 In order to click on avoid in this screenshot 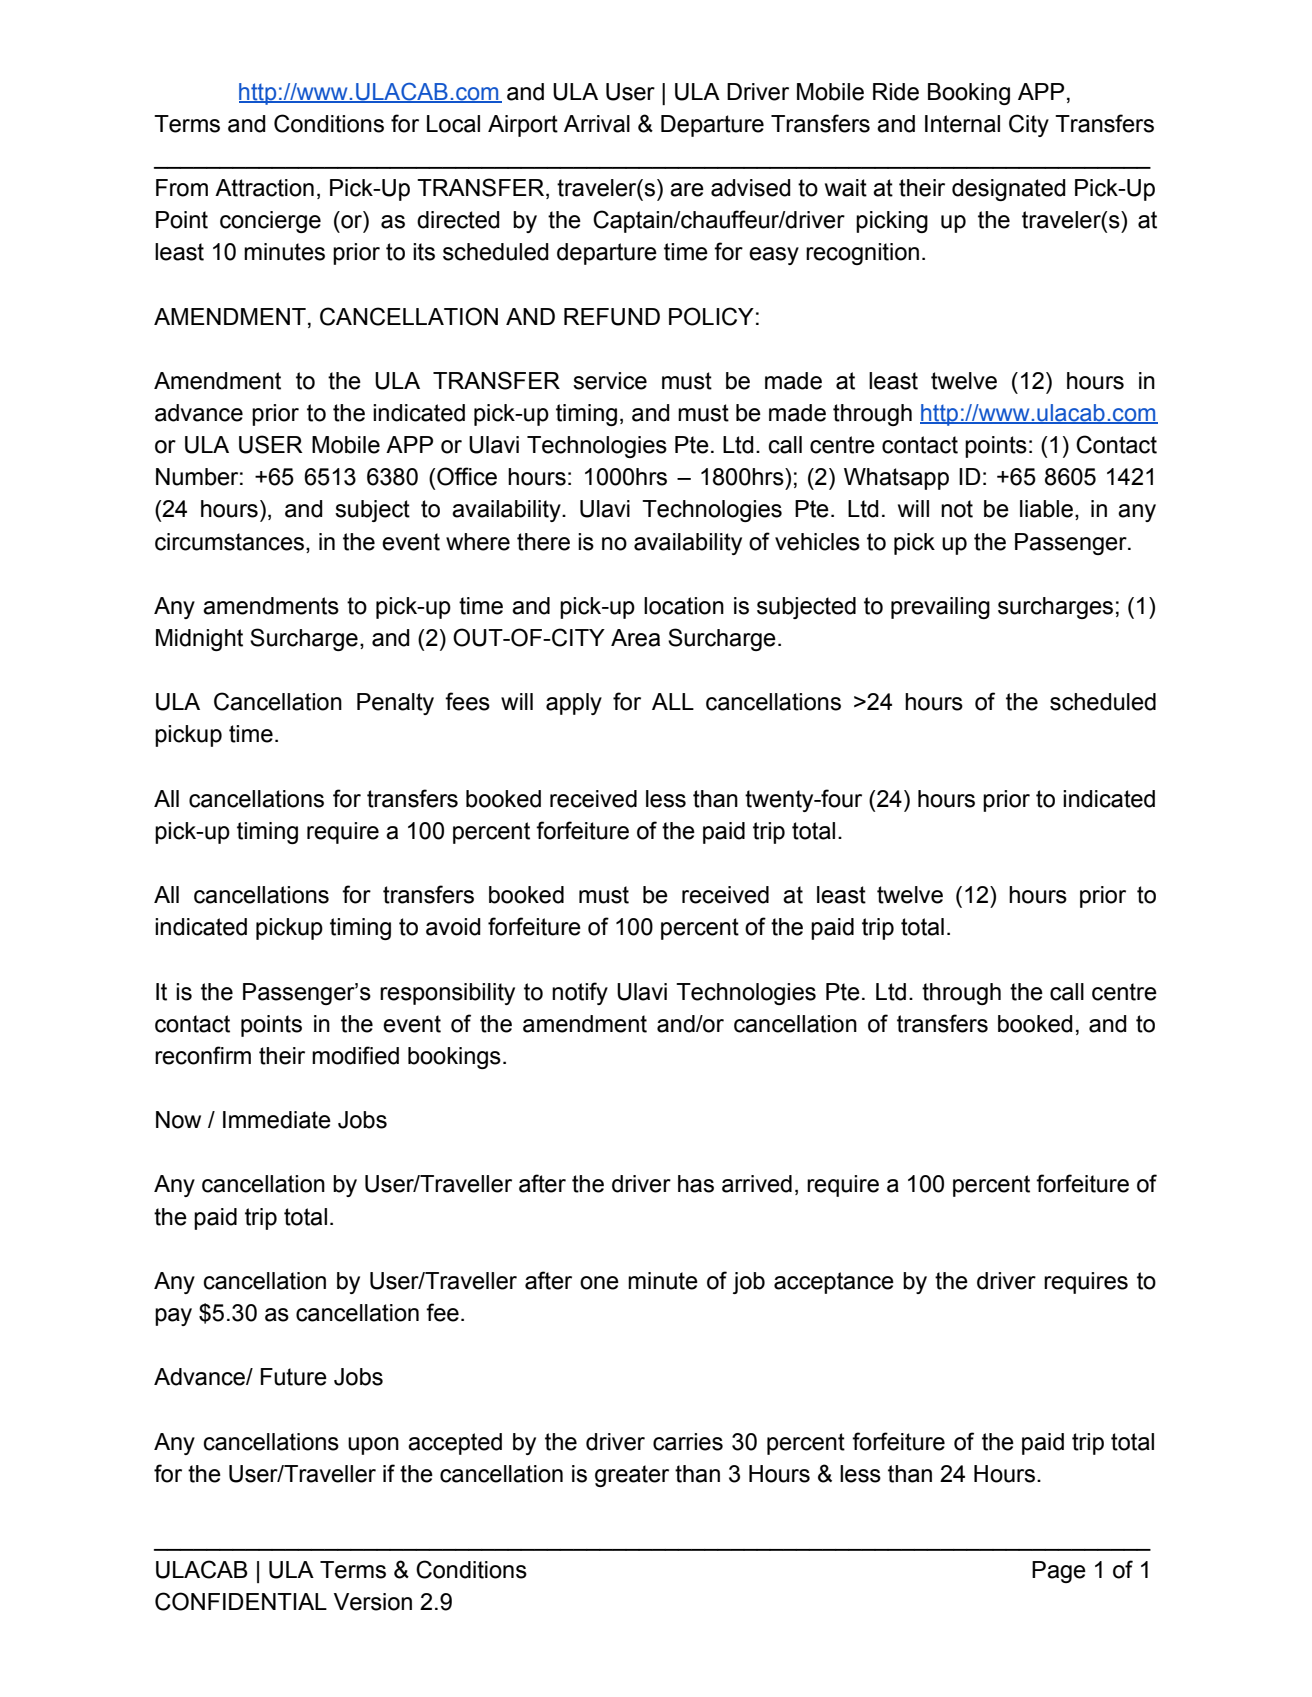, I will do `click(453, 927)`.
